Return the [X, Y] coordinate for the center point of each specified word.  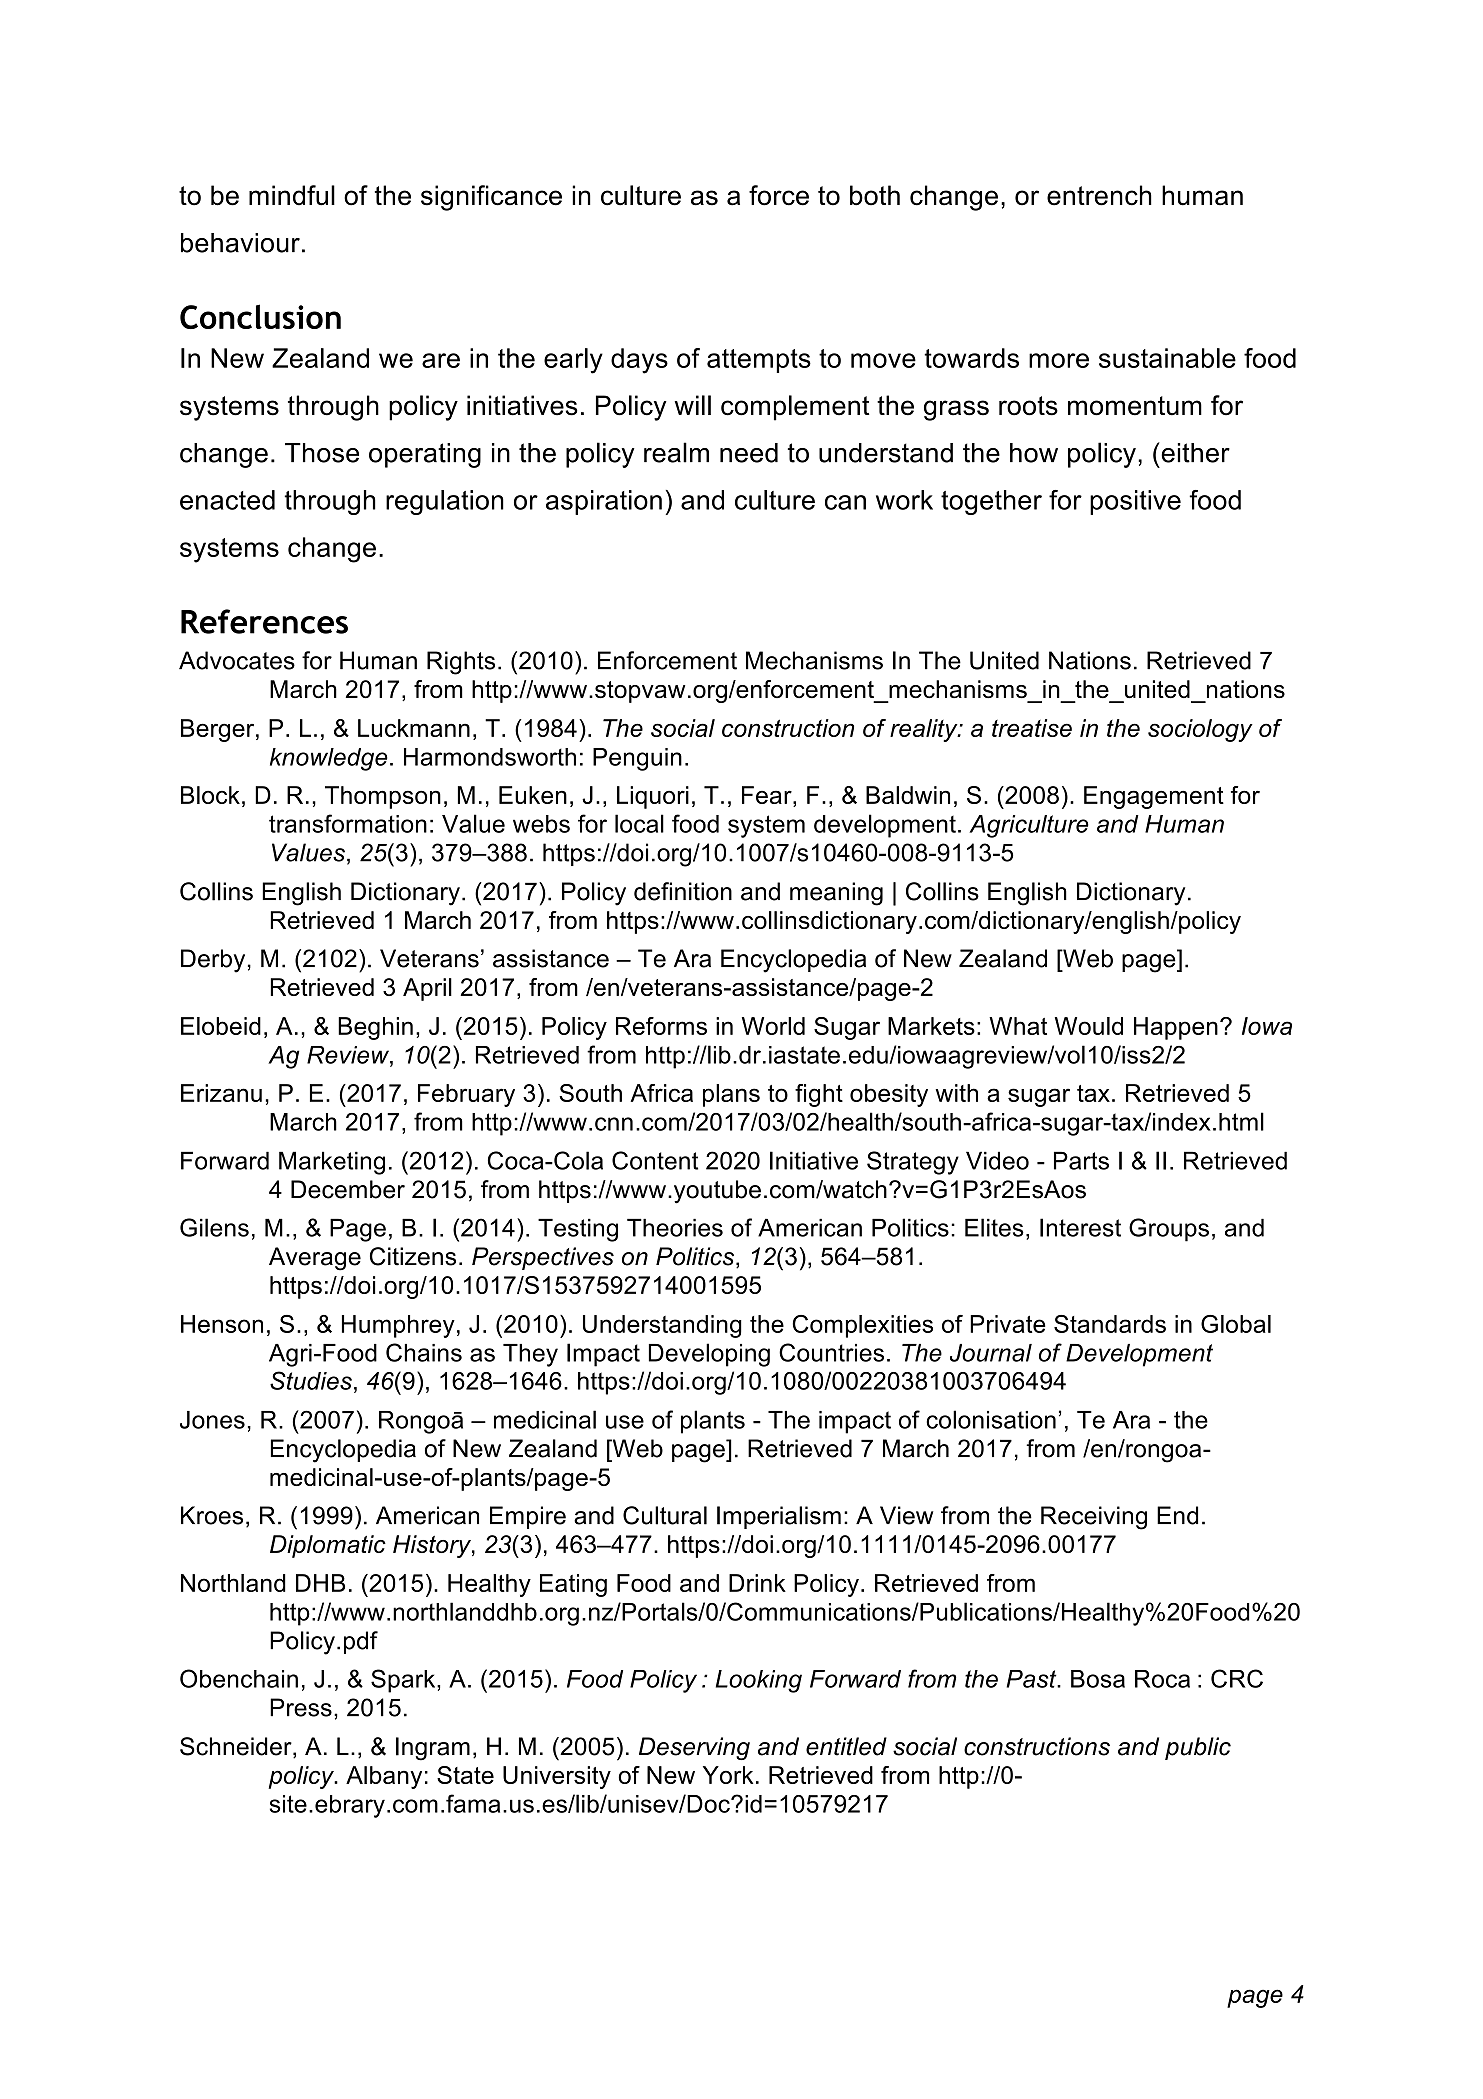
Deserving [694, 1748]
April [427, 989]
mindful [292, 195]
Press [301, 1707]
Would [1089, 1026]
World [773, 1026]
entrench [1099, 195]
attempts [759, 361]
